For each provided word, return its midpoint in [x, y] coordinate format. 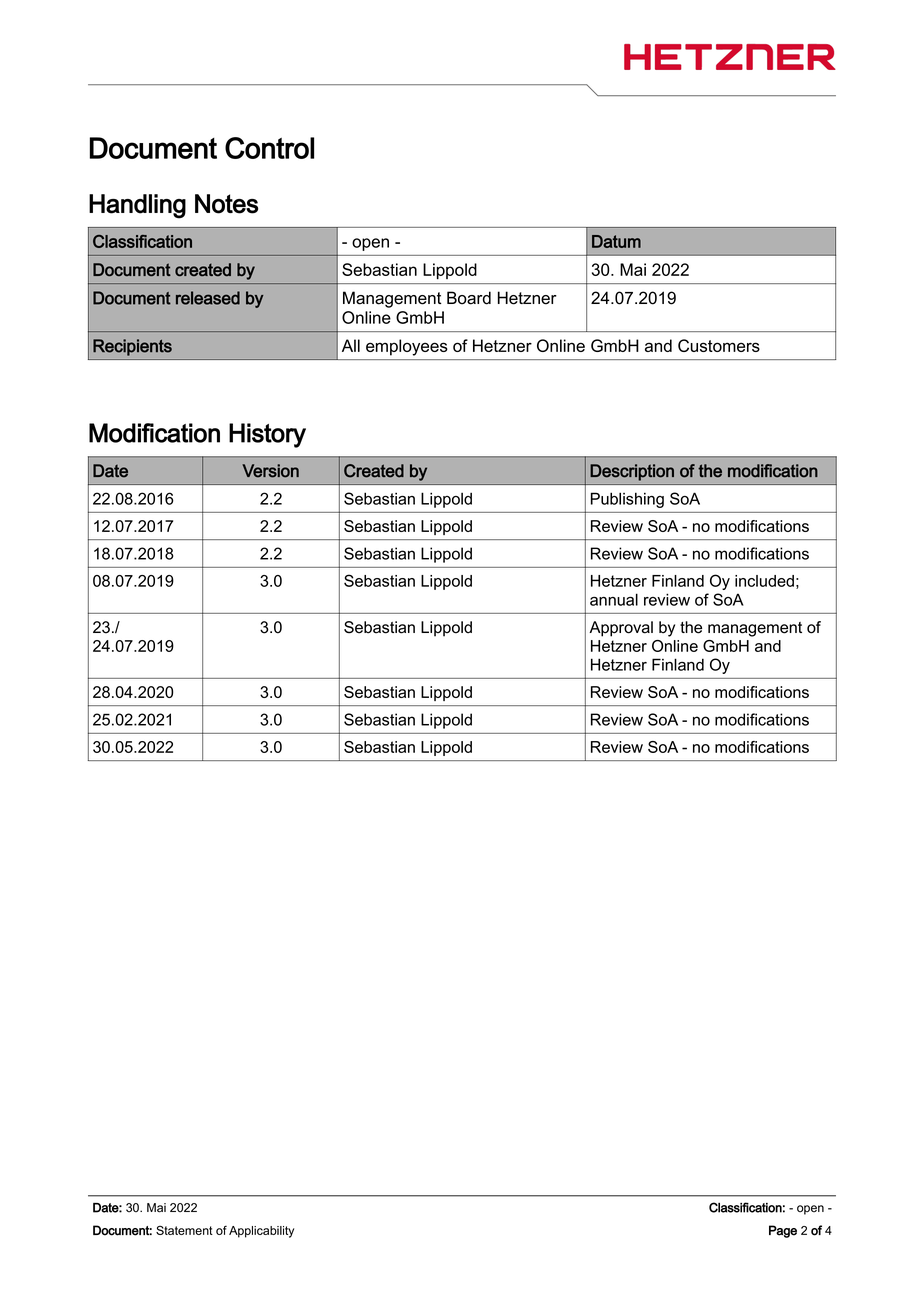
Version [270, 471]
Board [469, 298]
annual [614, 599]
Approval [621, 629]
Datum [616, 241]
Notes [226, 204]
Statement [184, 1230]
